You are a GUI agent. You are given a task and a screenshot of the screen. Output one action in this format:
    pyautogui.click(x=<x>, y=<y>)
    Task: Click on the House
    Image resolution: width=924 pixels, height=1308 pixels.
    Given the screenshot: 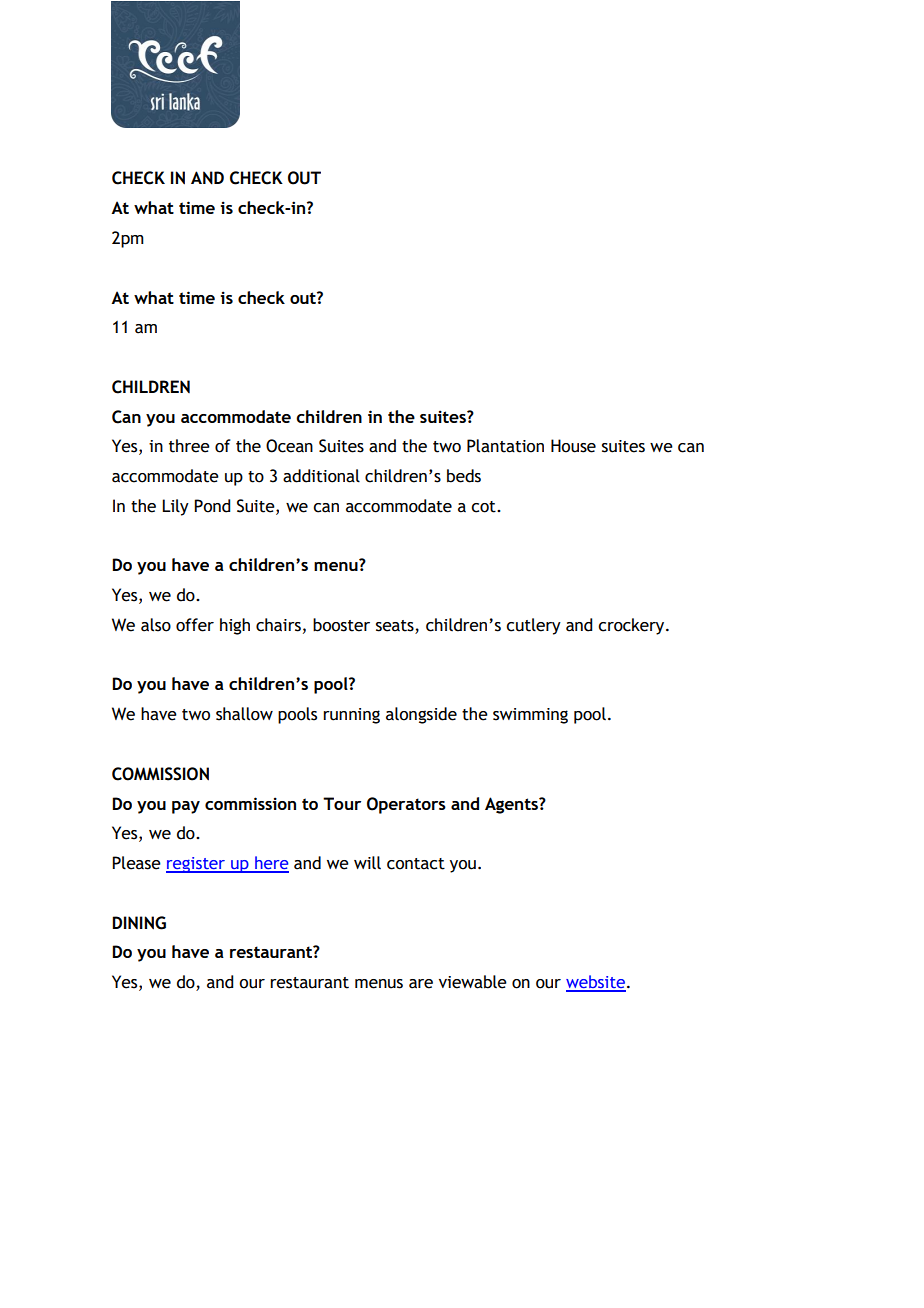 What is the action you would take?
    pyautogui.click(x=573, y=446)
